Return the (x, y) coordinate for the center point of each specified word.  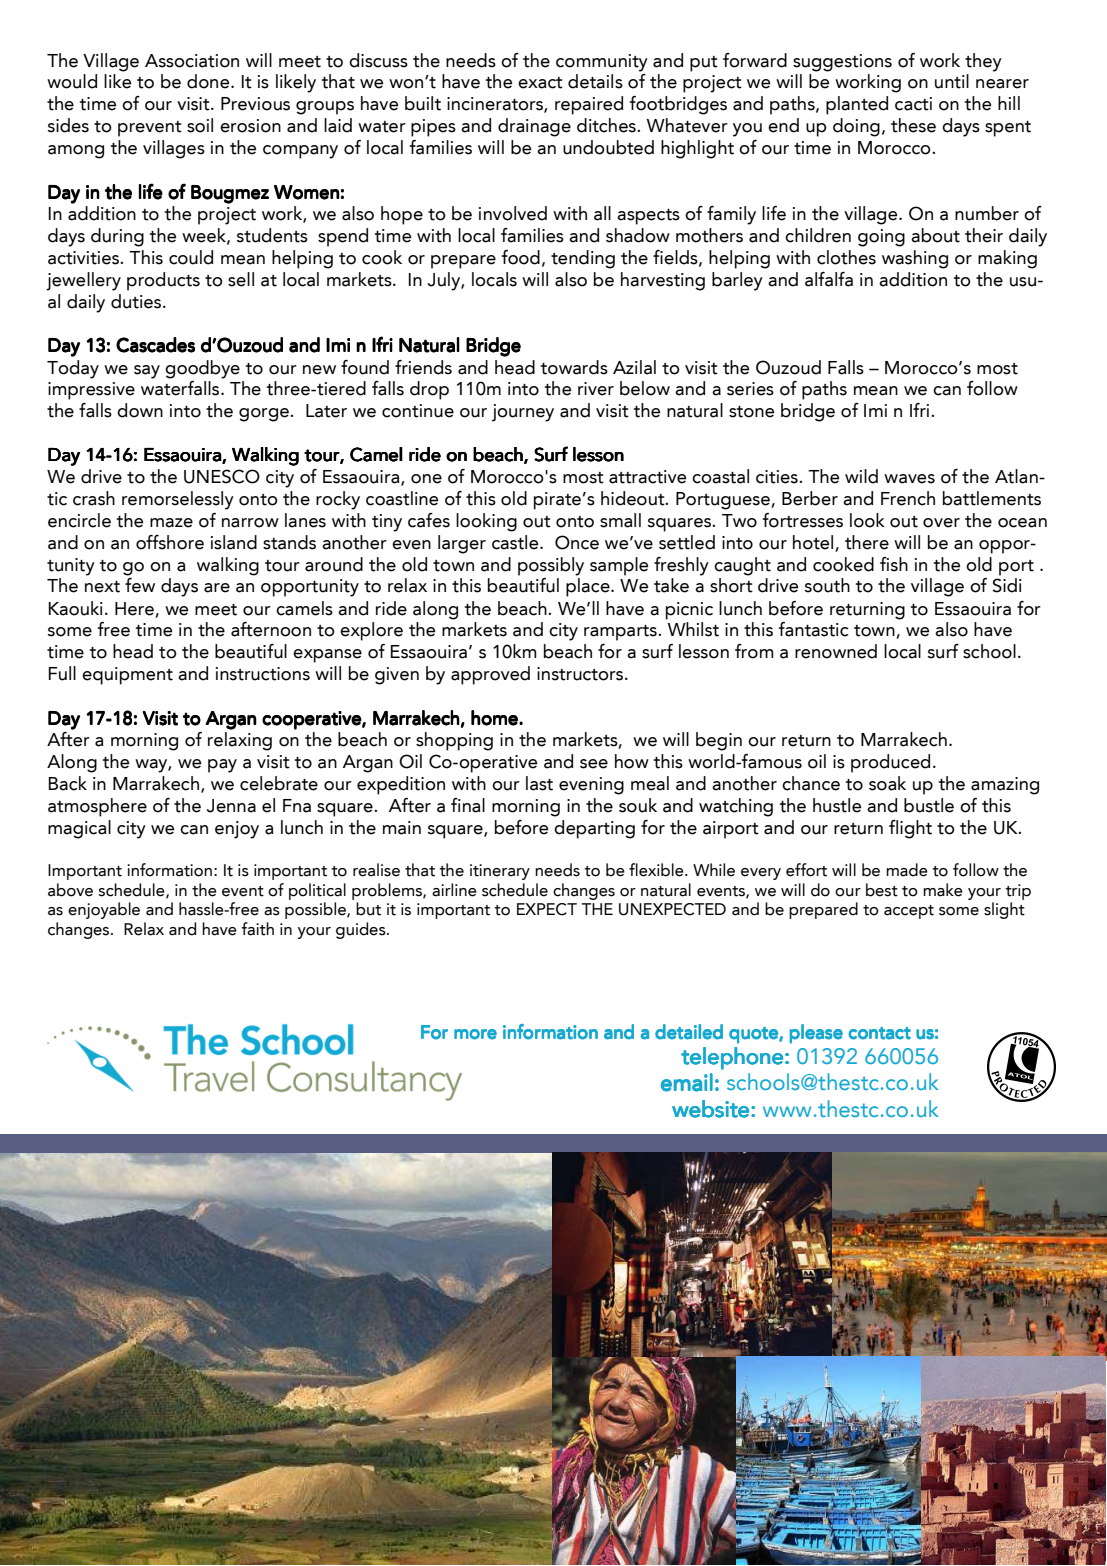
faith (257, 929)
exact (540, 83)
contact (879, 1033)
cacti (913, 104)
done (209, 81)
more (475, 1034)
